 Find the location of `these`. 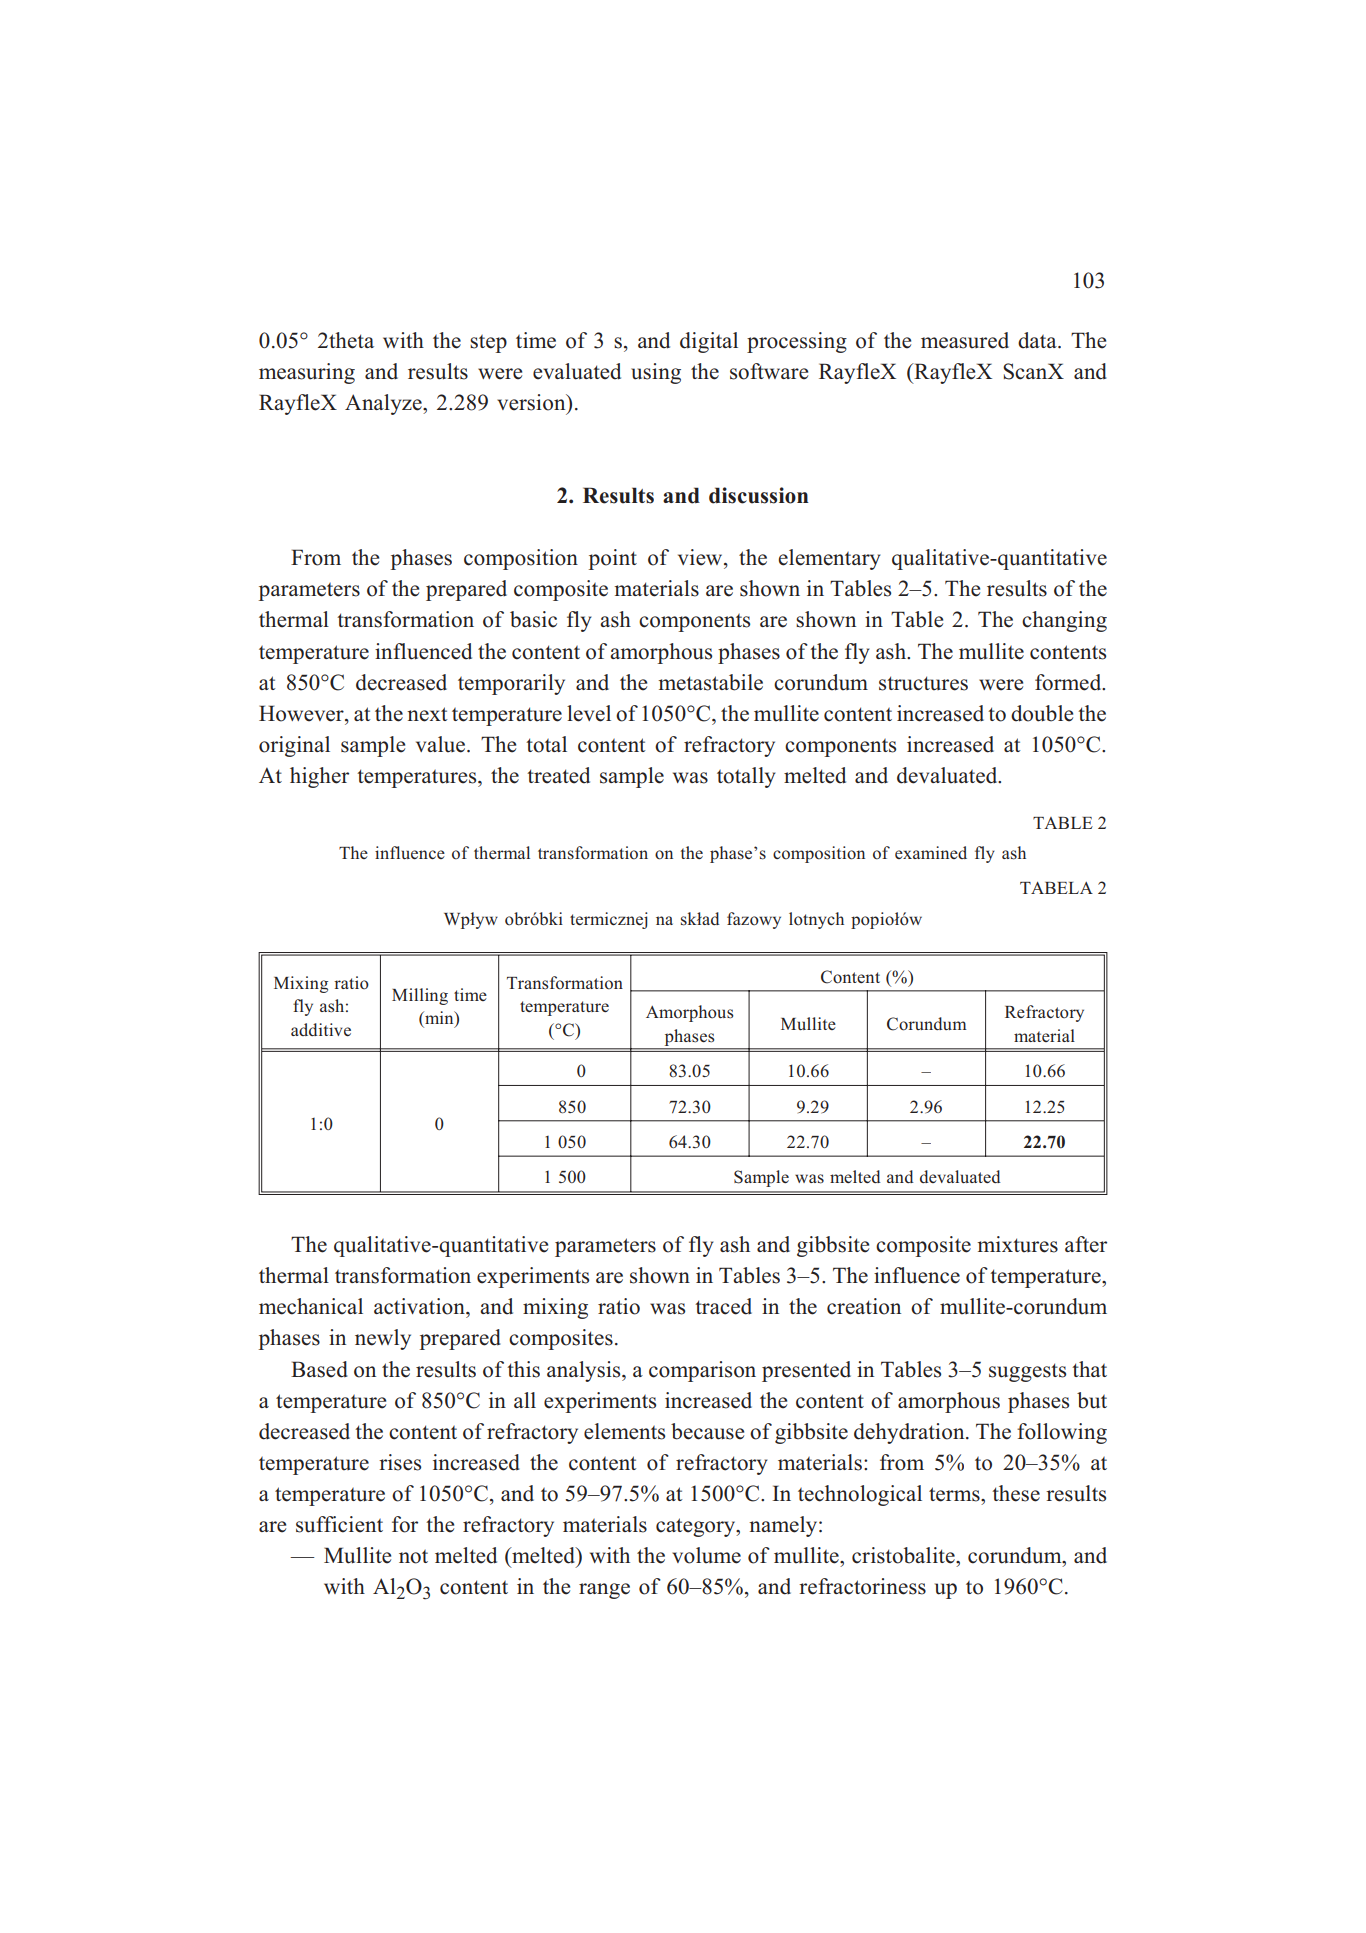

these is located at coordinates (1016, 1493).
